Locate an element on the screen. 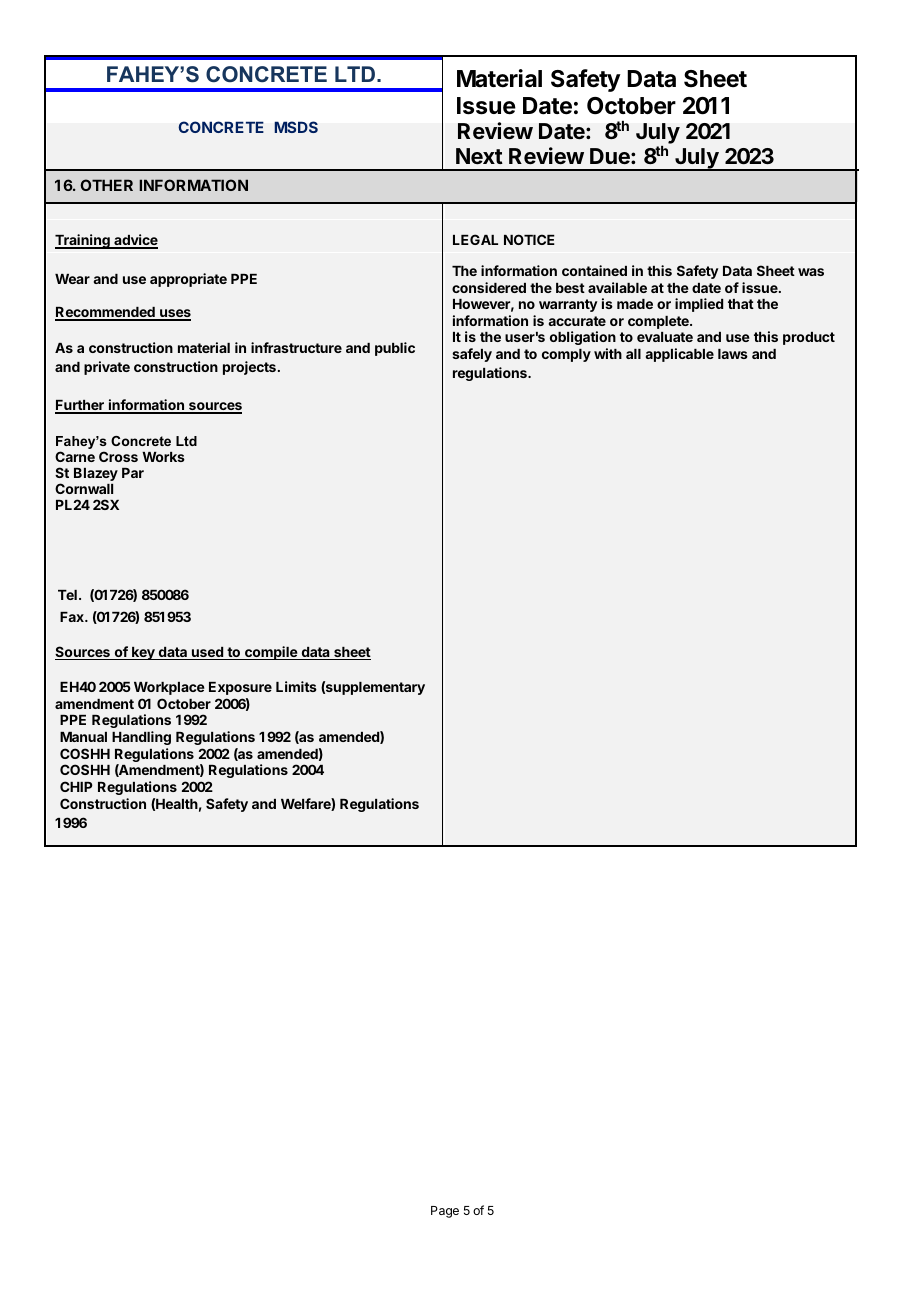 The image size is (924, 1309). OTHER is located at coordinates (106, 185).
